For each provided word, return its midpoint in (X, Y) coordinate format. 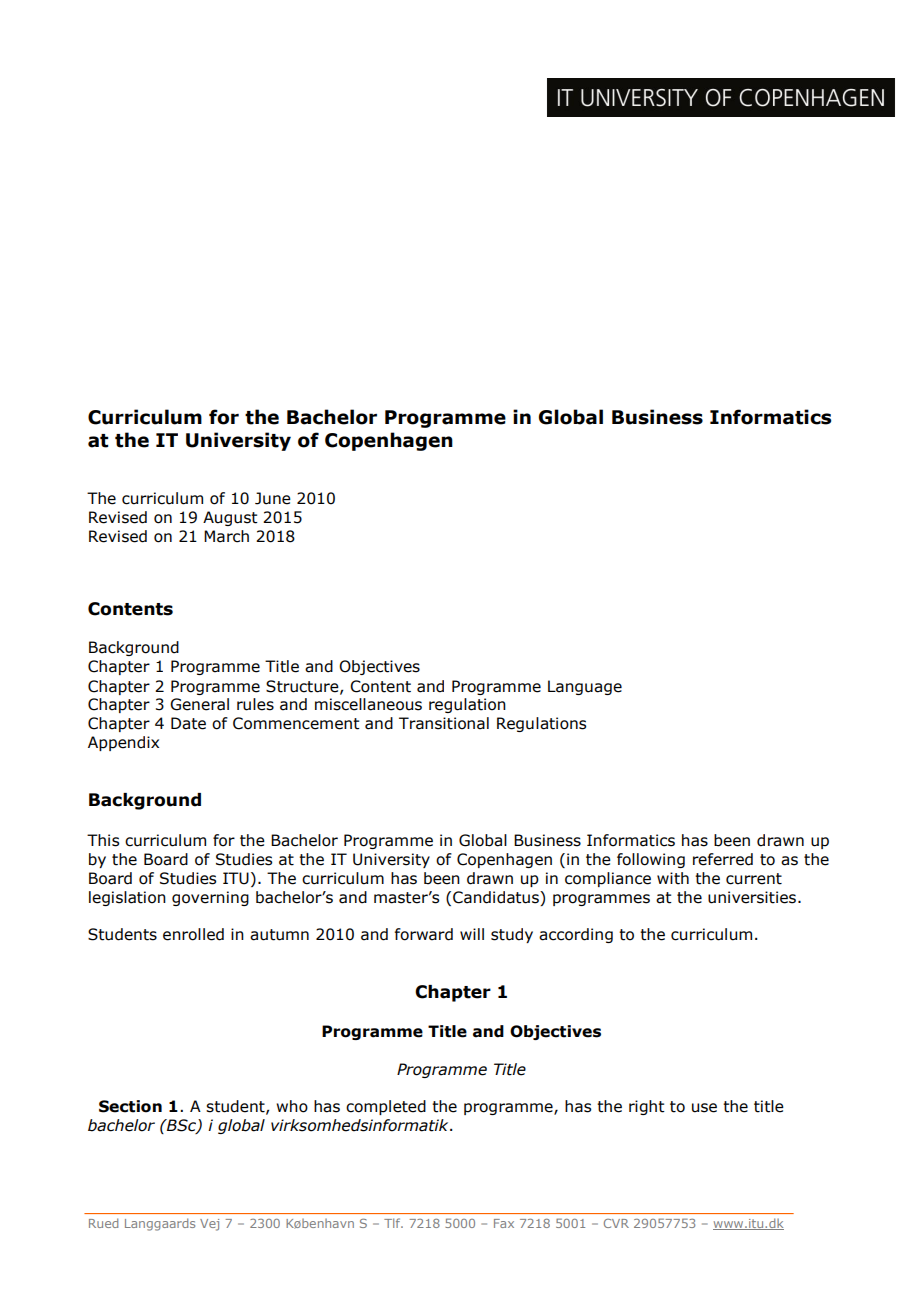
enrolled (193, 934)
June (273, 498)
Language (585, 687)
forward (424, 934)
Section (130, 1106)
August (230, 518)
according (576, 935)
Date (188, 723)
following (651, 860)
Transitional (444, 723)
